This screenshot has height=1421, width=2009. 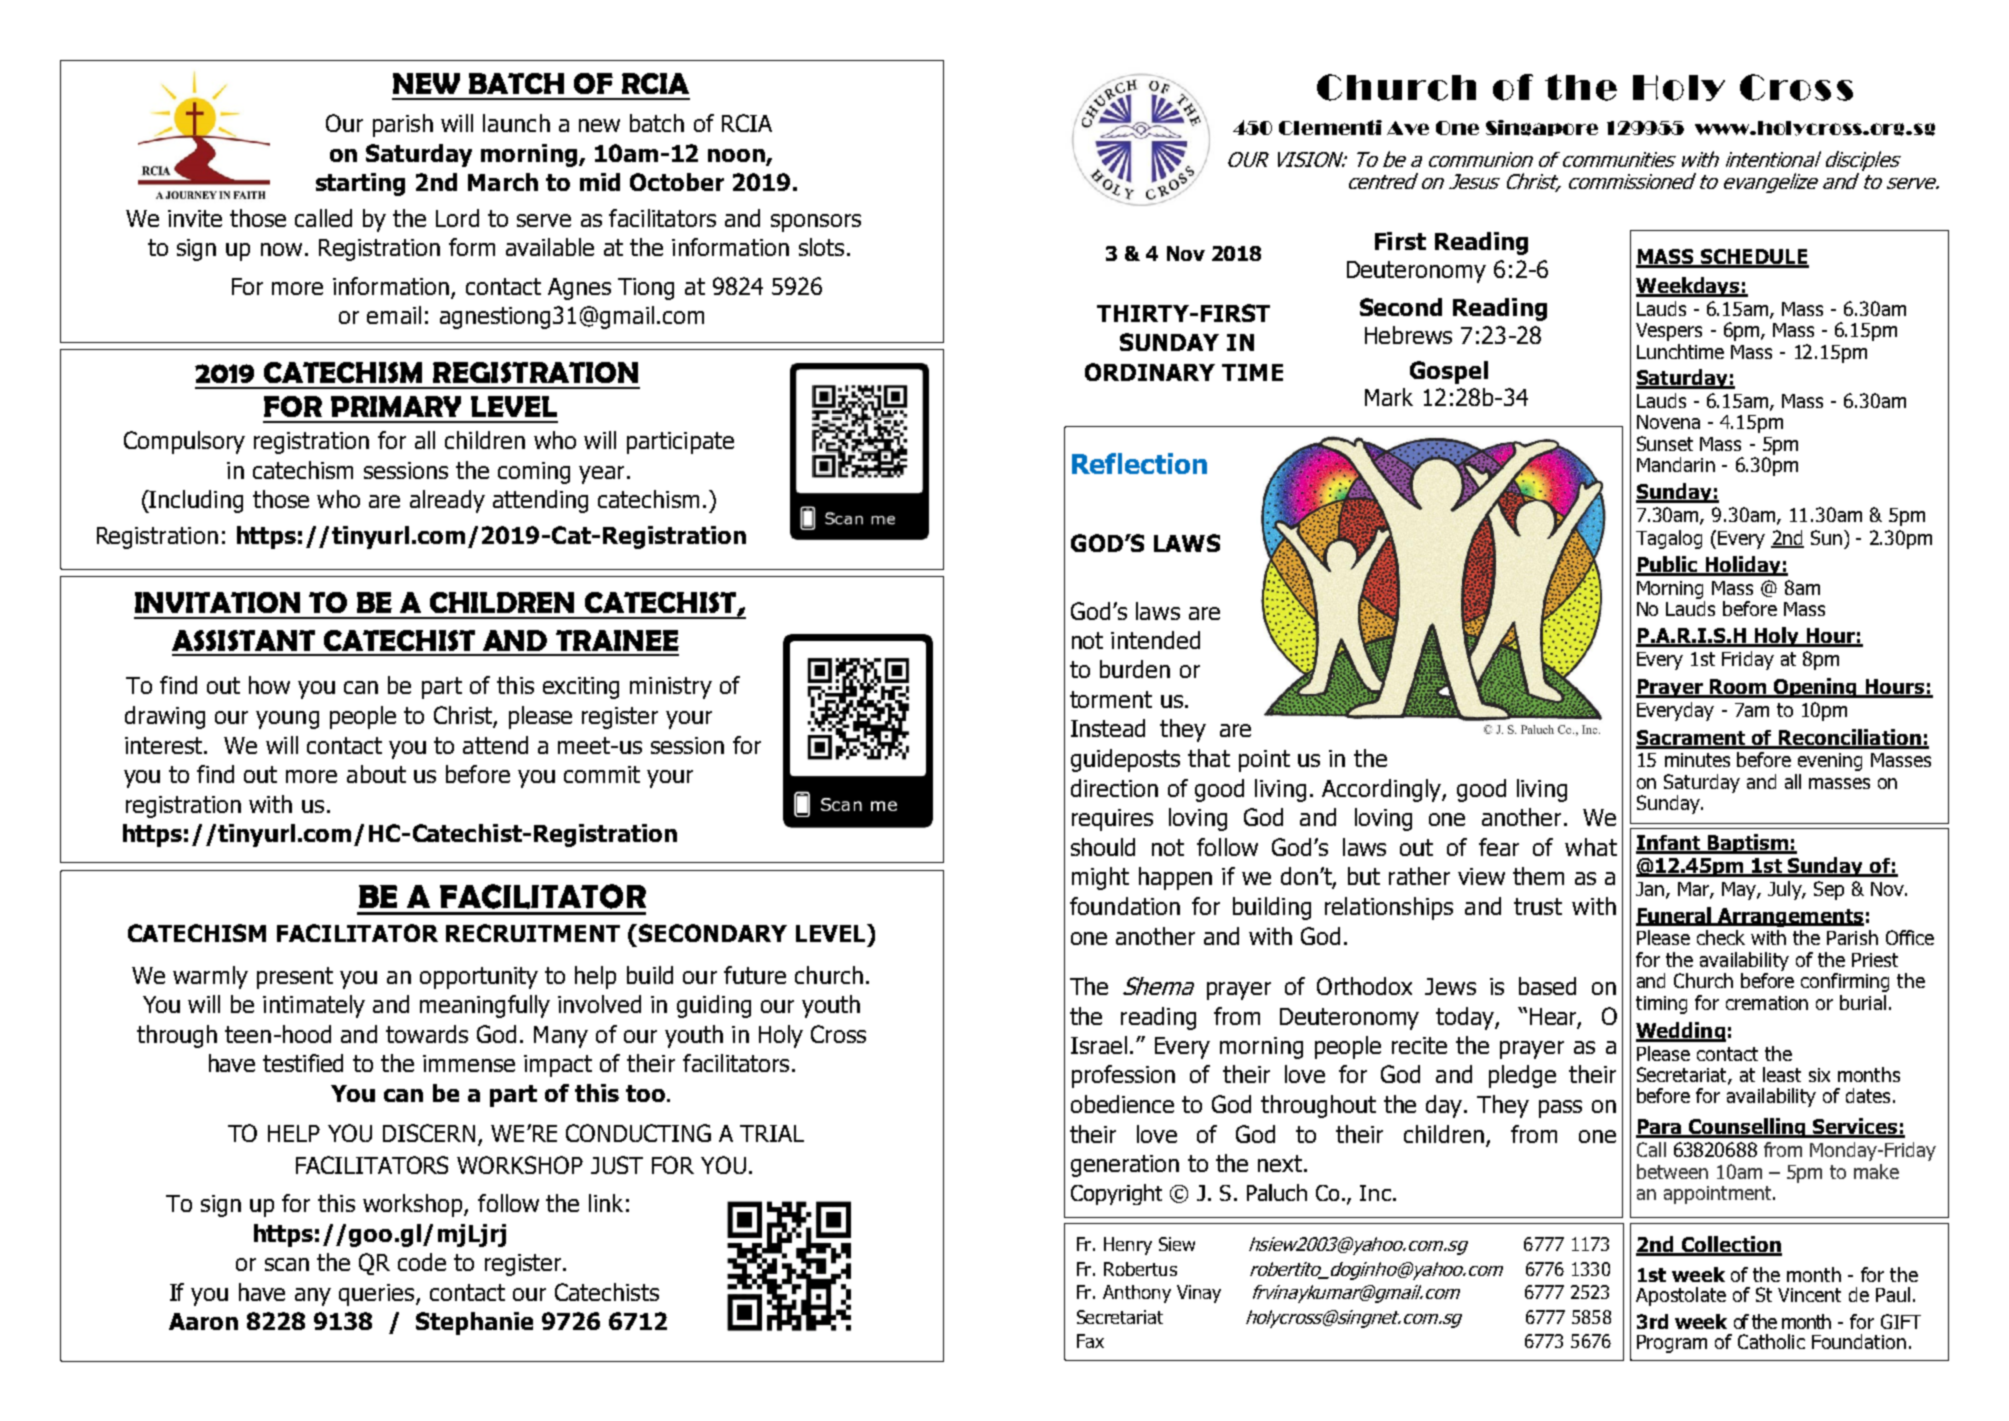 What do you see at coordinates (360, 184) in the screenshot?
I see `starting` at bounding box center [360, 184].
